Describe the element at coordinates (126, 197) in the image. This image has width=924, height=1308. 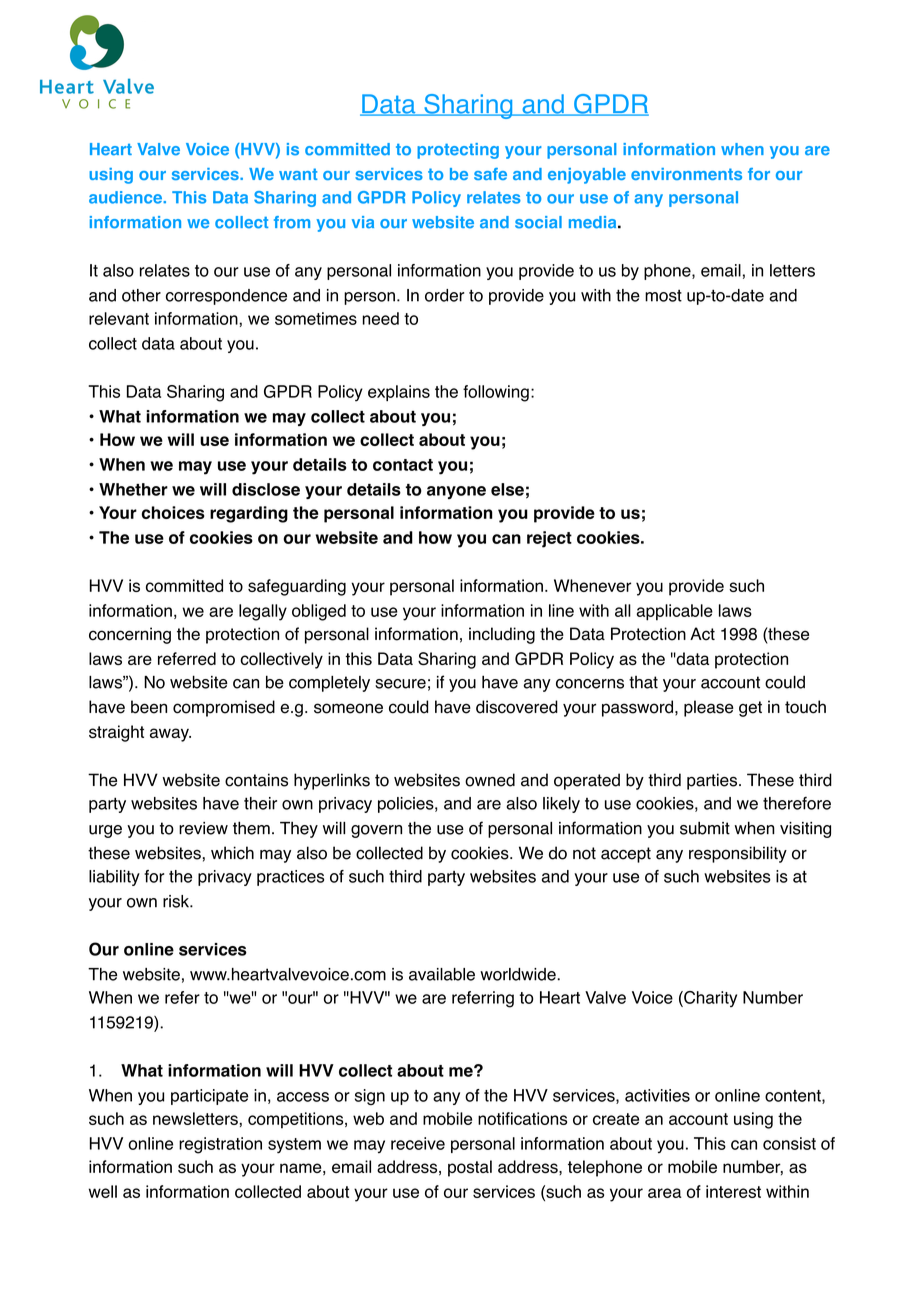
I see `audience` at that location.
